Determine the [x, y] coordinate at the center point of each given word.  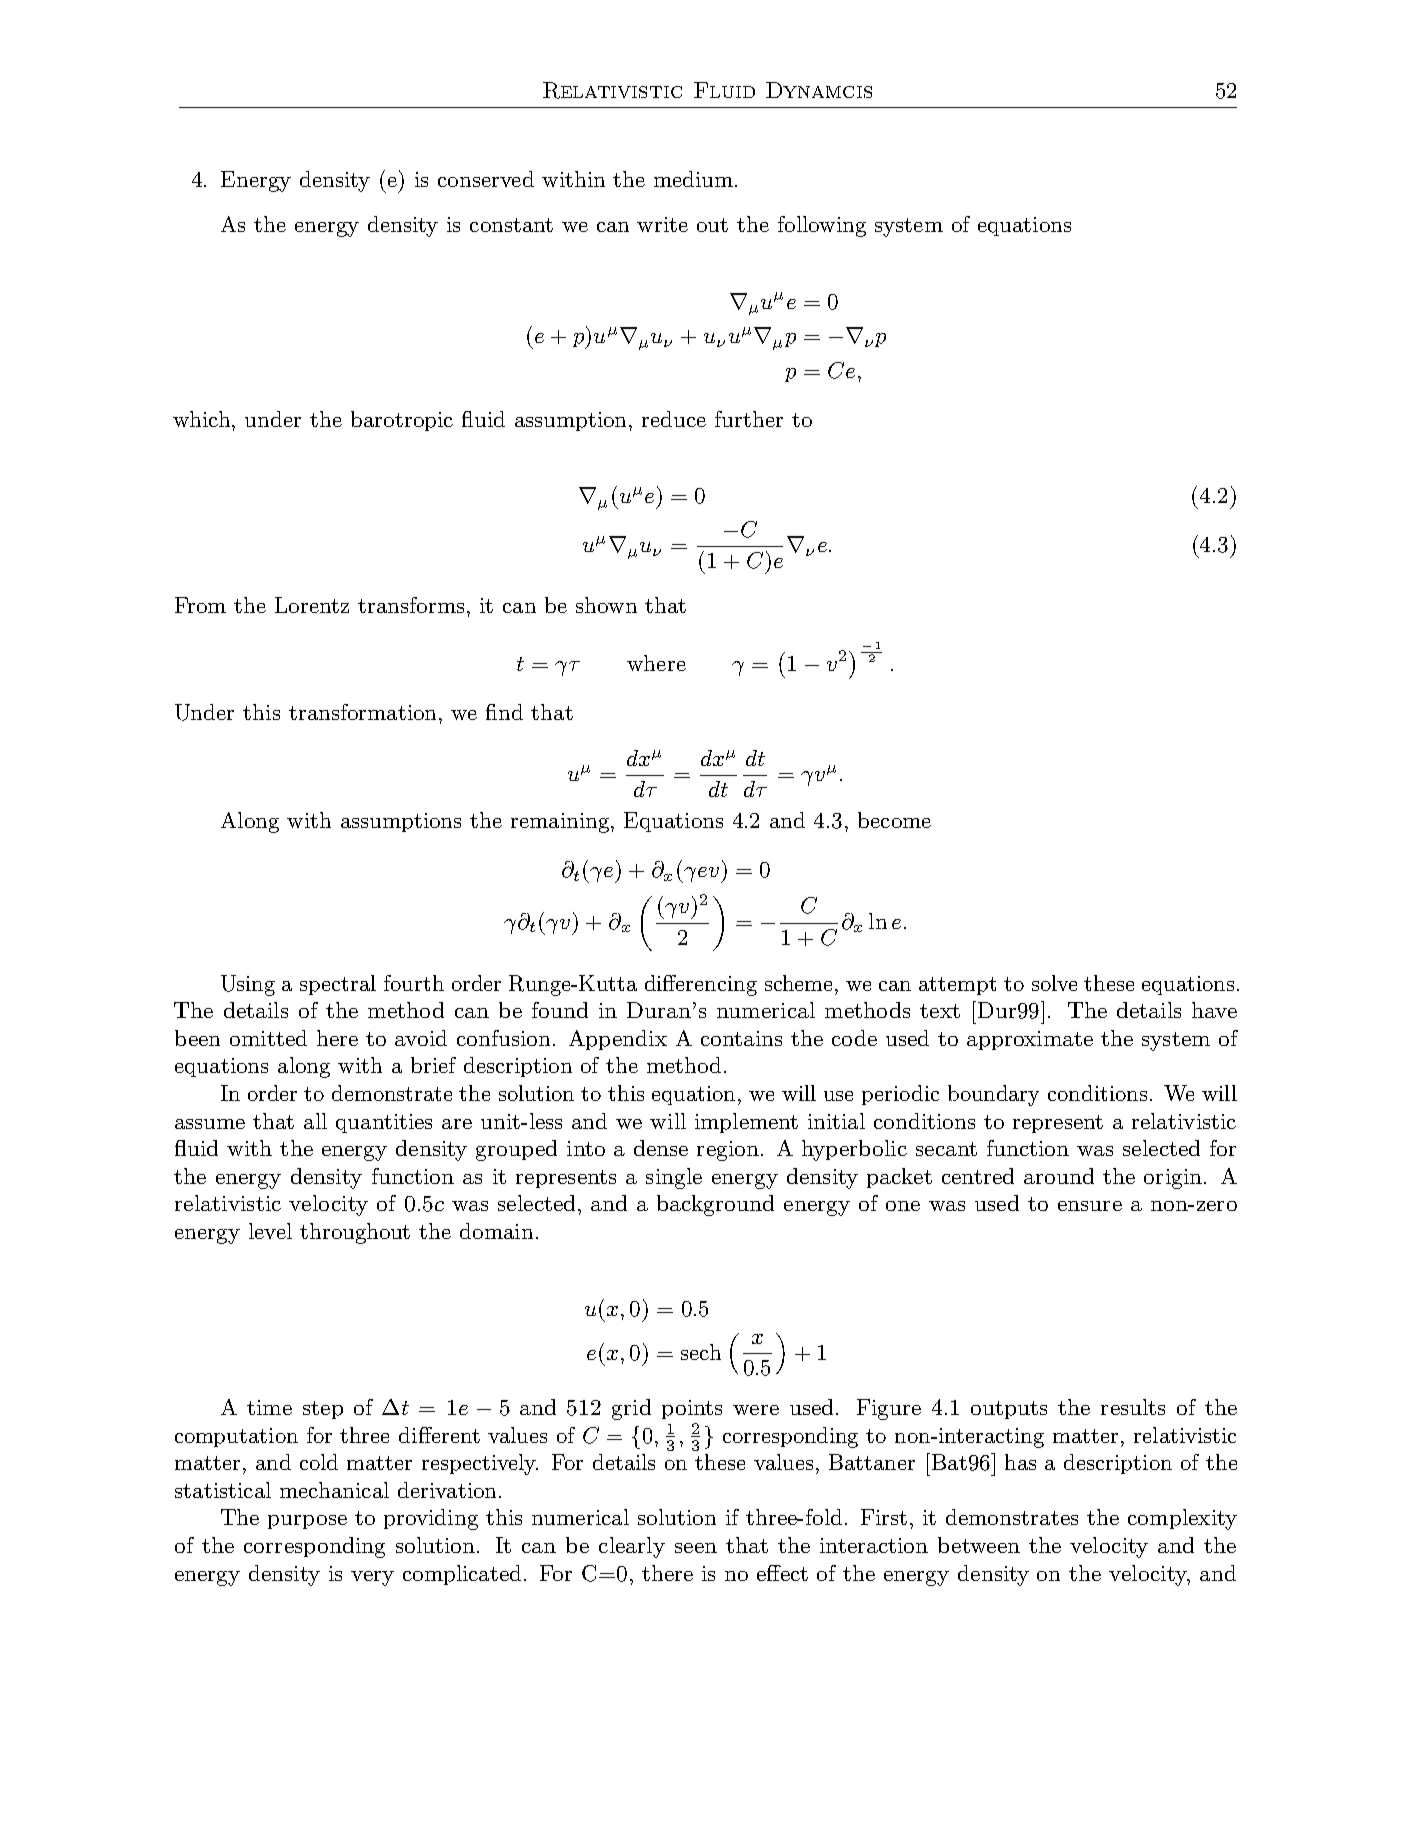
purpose [307, 1522]
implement [746, 1123]
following [822, 226]
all [315, 1121]
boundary [993, 1095]
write [662, 224]
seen [696, 1548]
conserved [486, 179]
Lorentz [312, 605]
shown [606, 605]
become [894, 820]
